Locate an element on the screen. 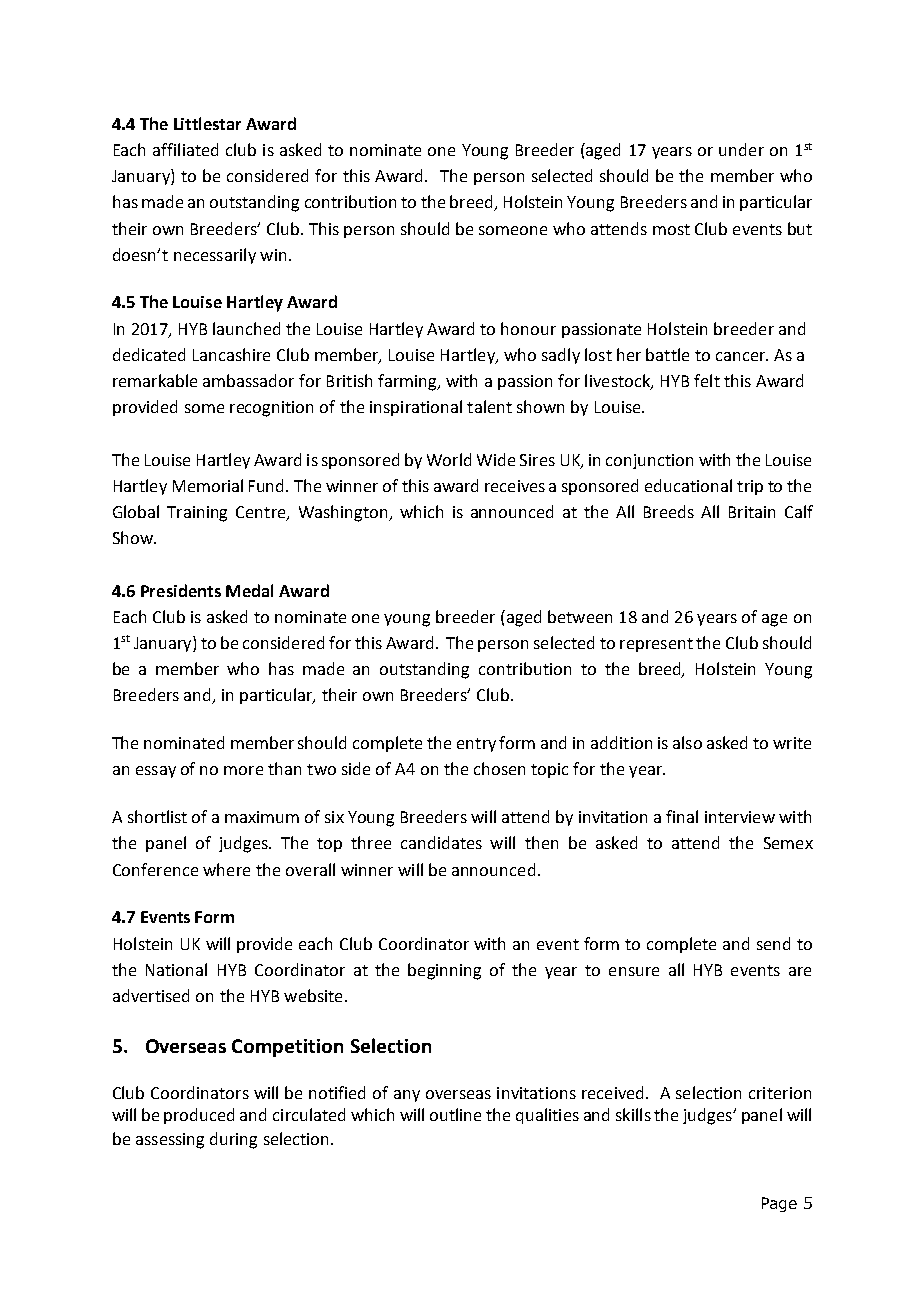 The height and width of the screenshot is (1308, 924). also is located at coordinates (687, 742).
